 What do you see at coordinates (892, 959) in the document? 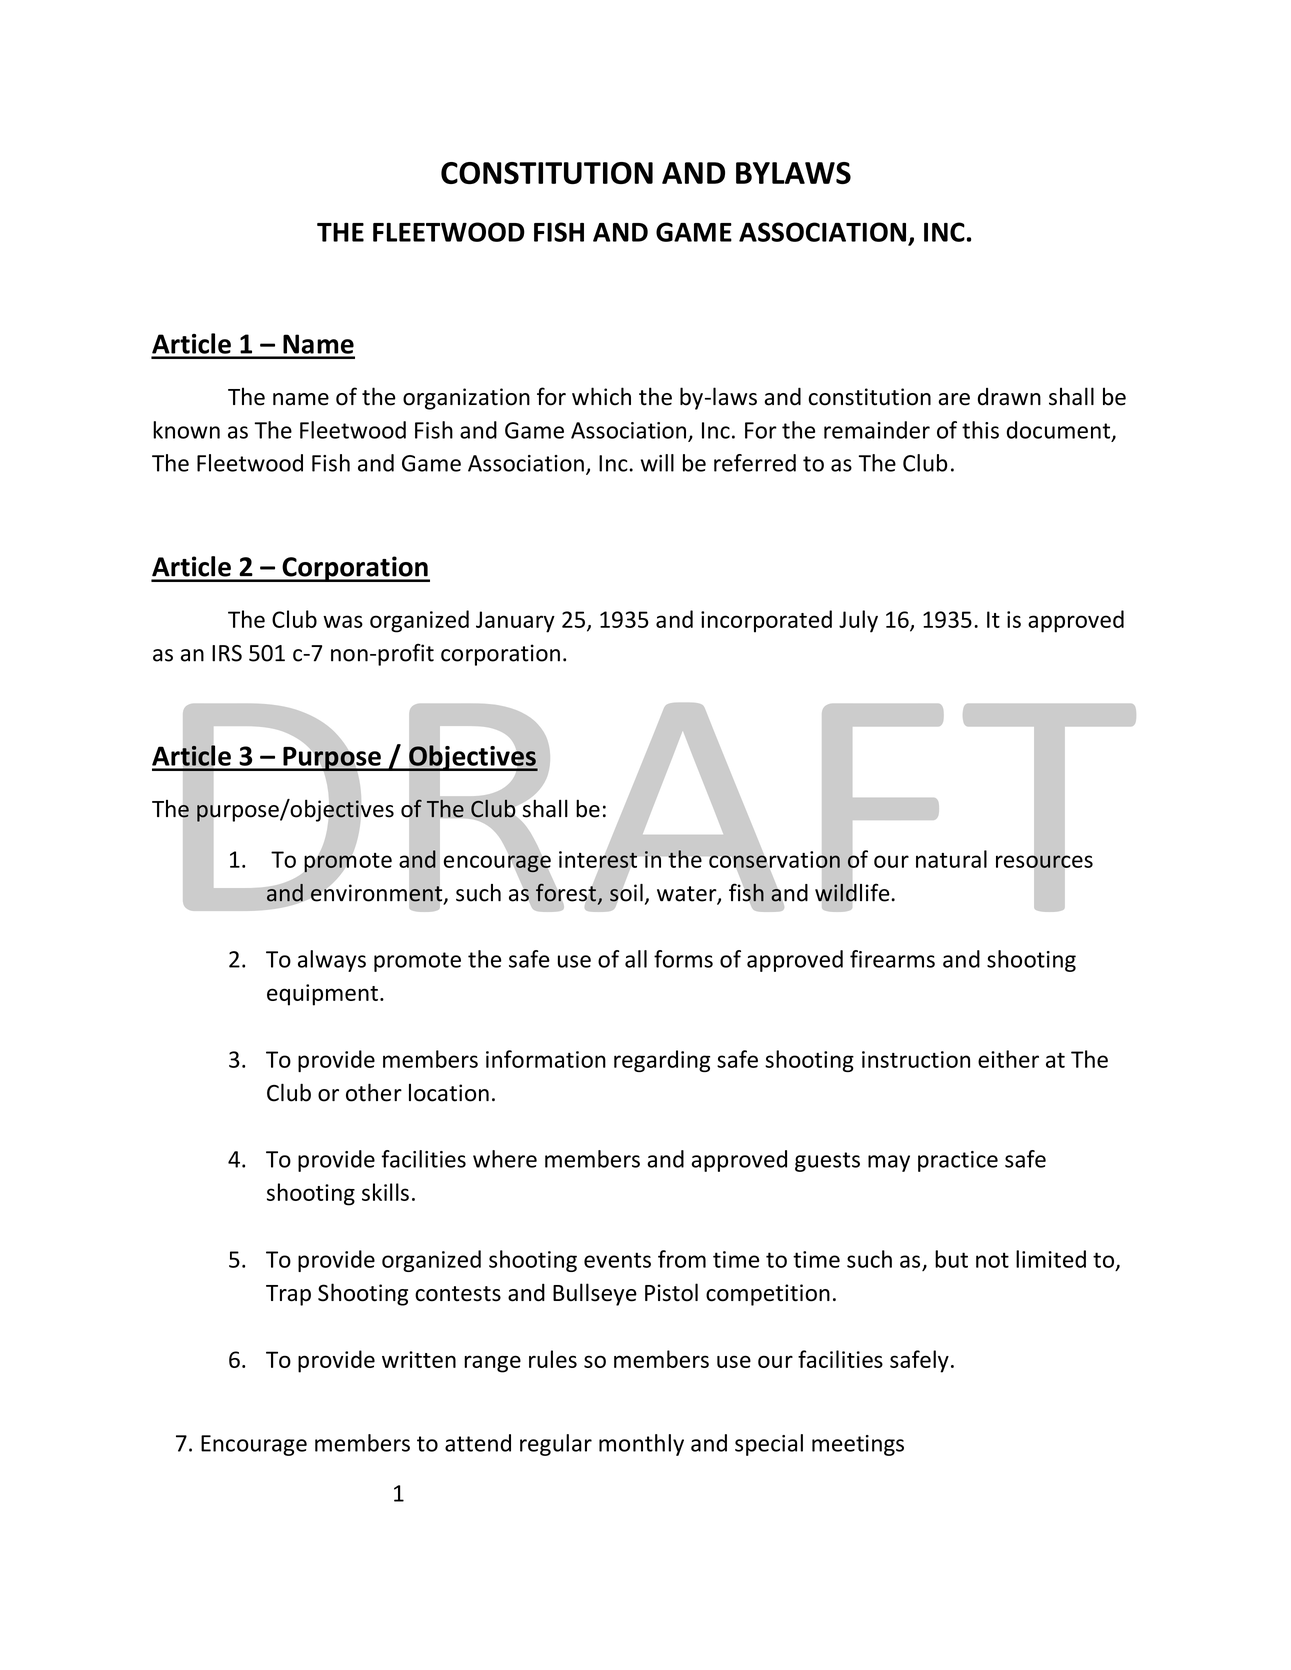
I see `firearms` at bounding box center [892, 959].
